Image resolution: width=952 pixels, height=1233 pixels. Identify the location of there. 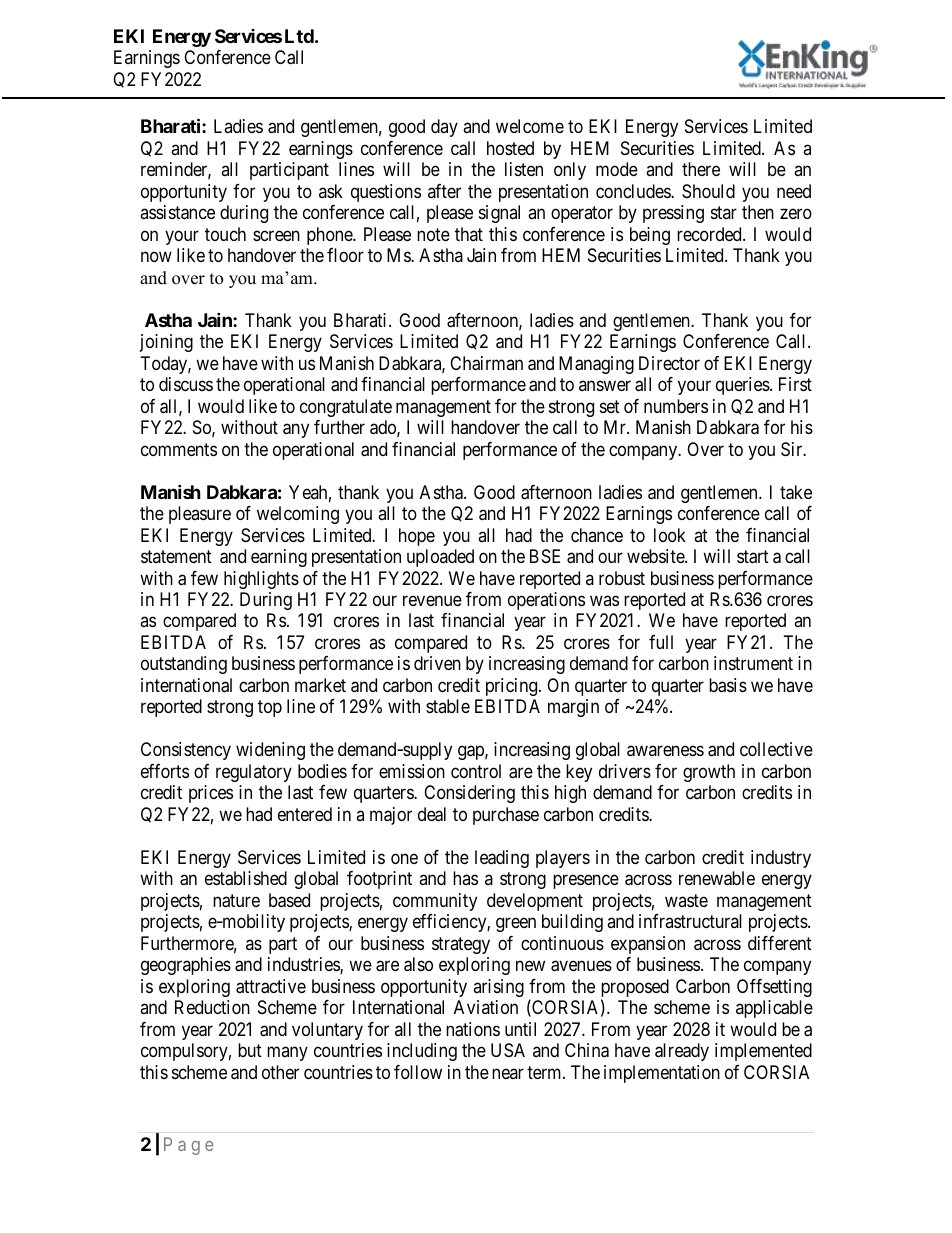
(701, 169).
